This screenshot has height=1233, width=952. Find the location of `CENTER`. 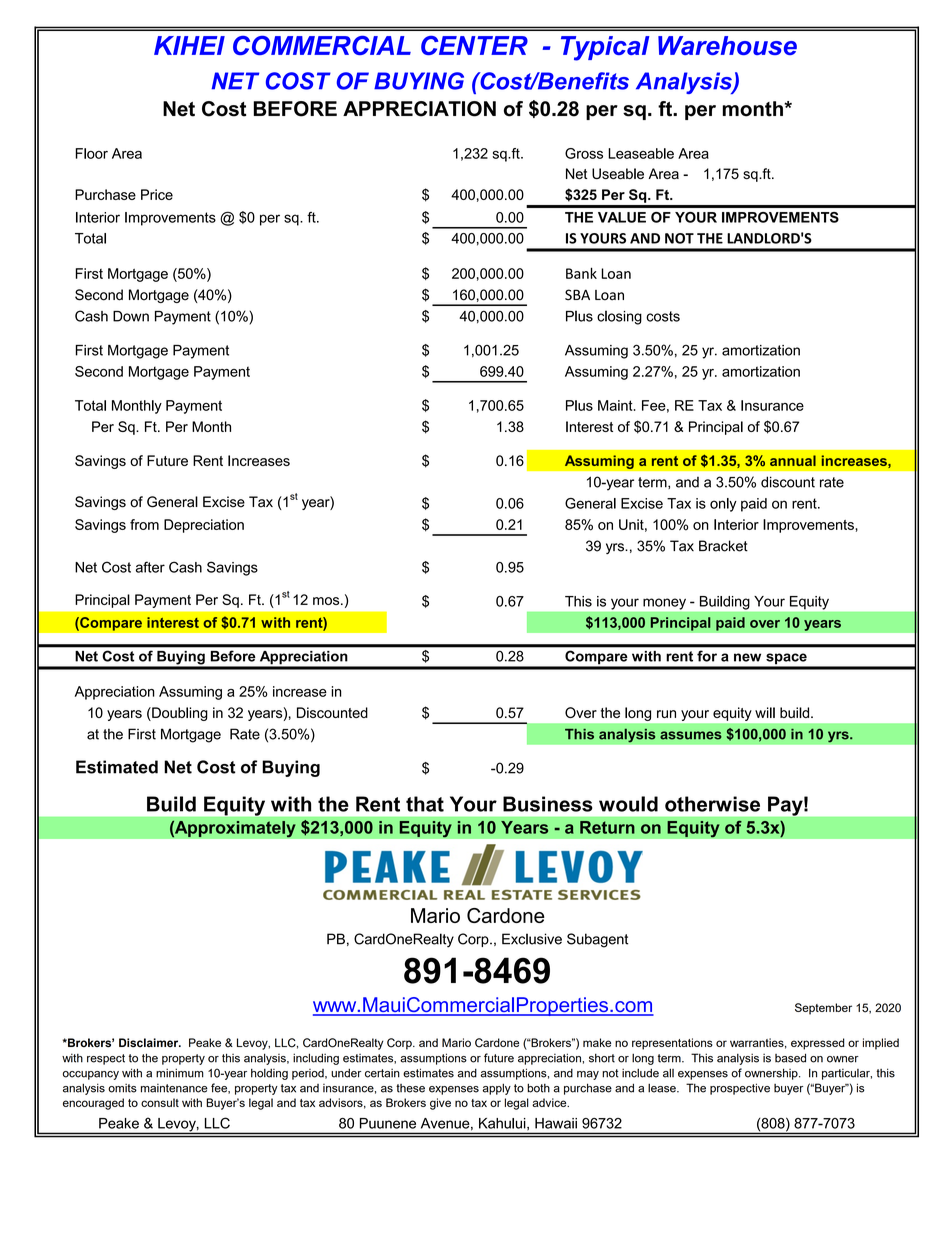

CENTER is located at coordinates (474, 45).
